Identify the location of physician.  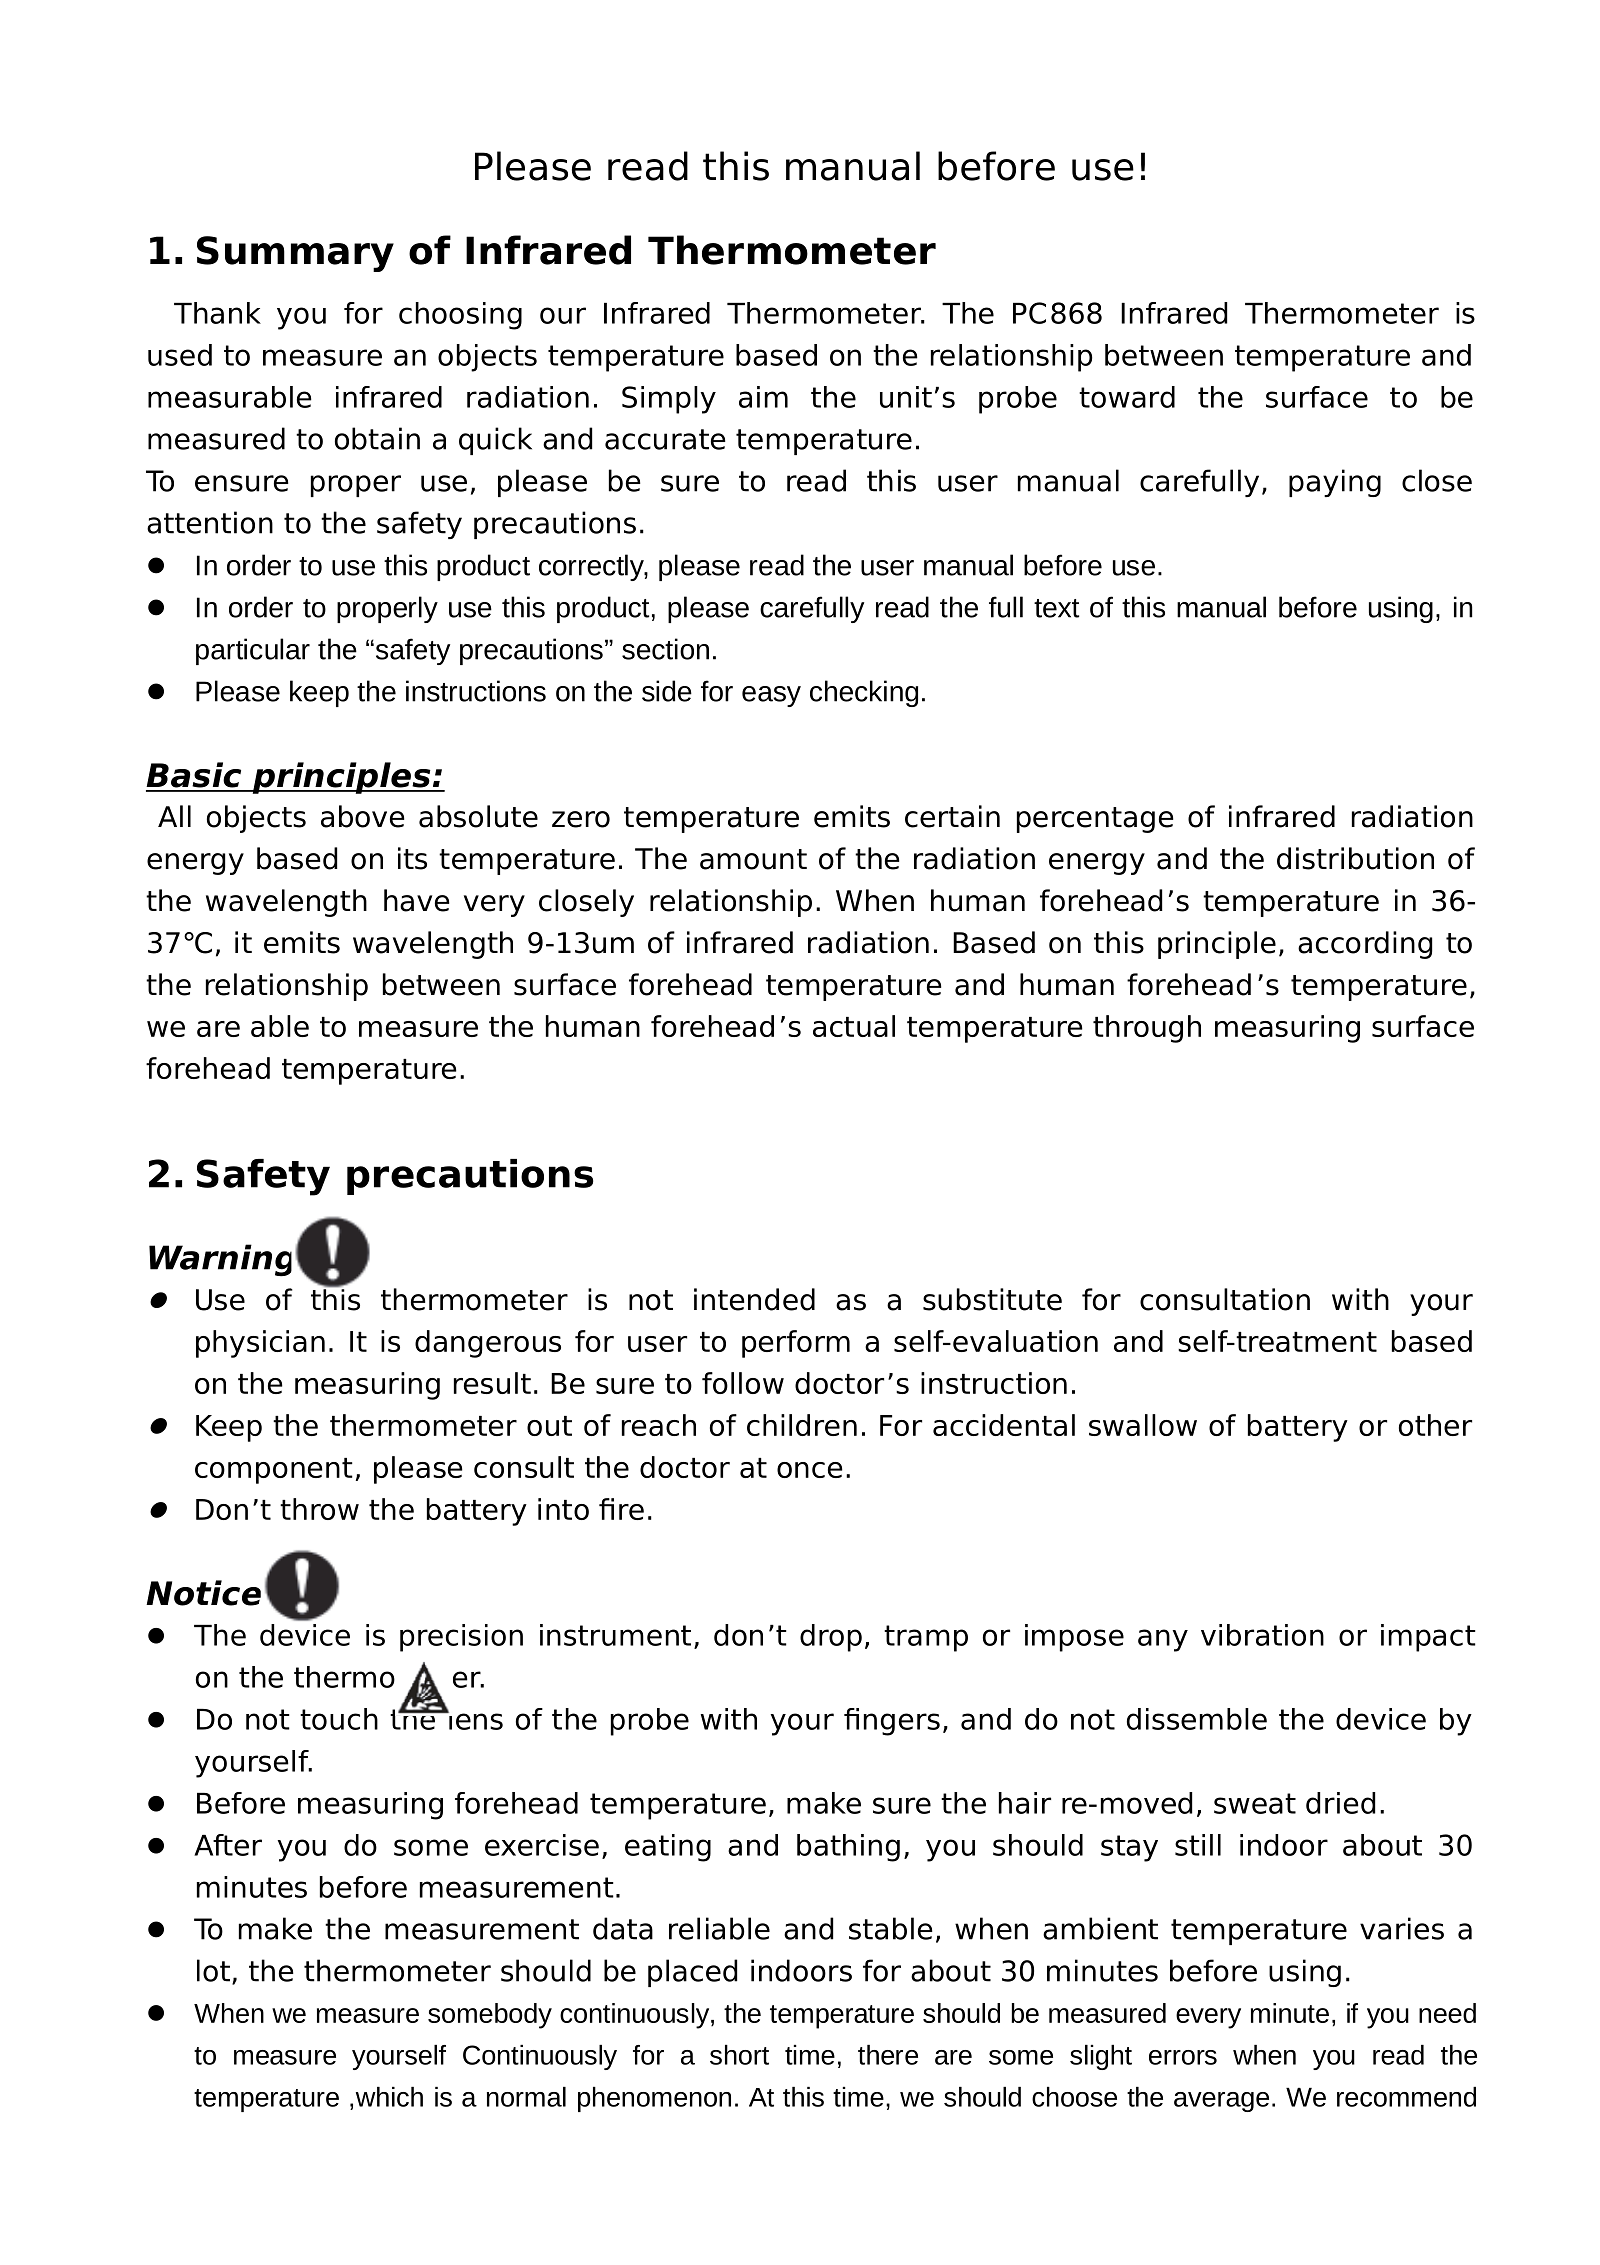
(260, 1344).
